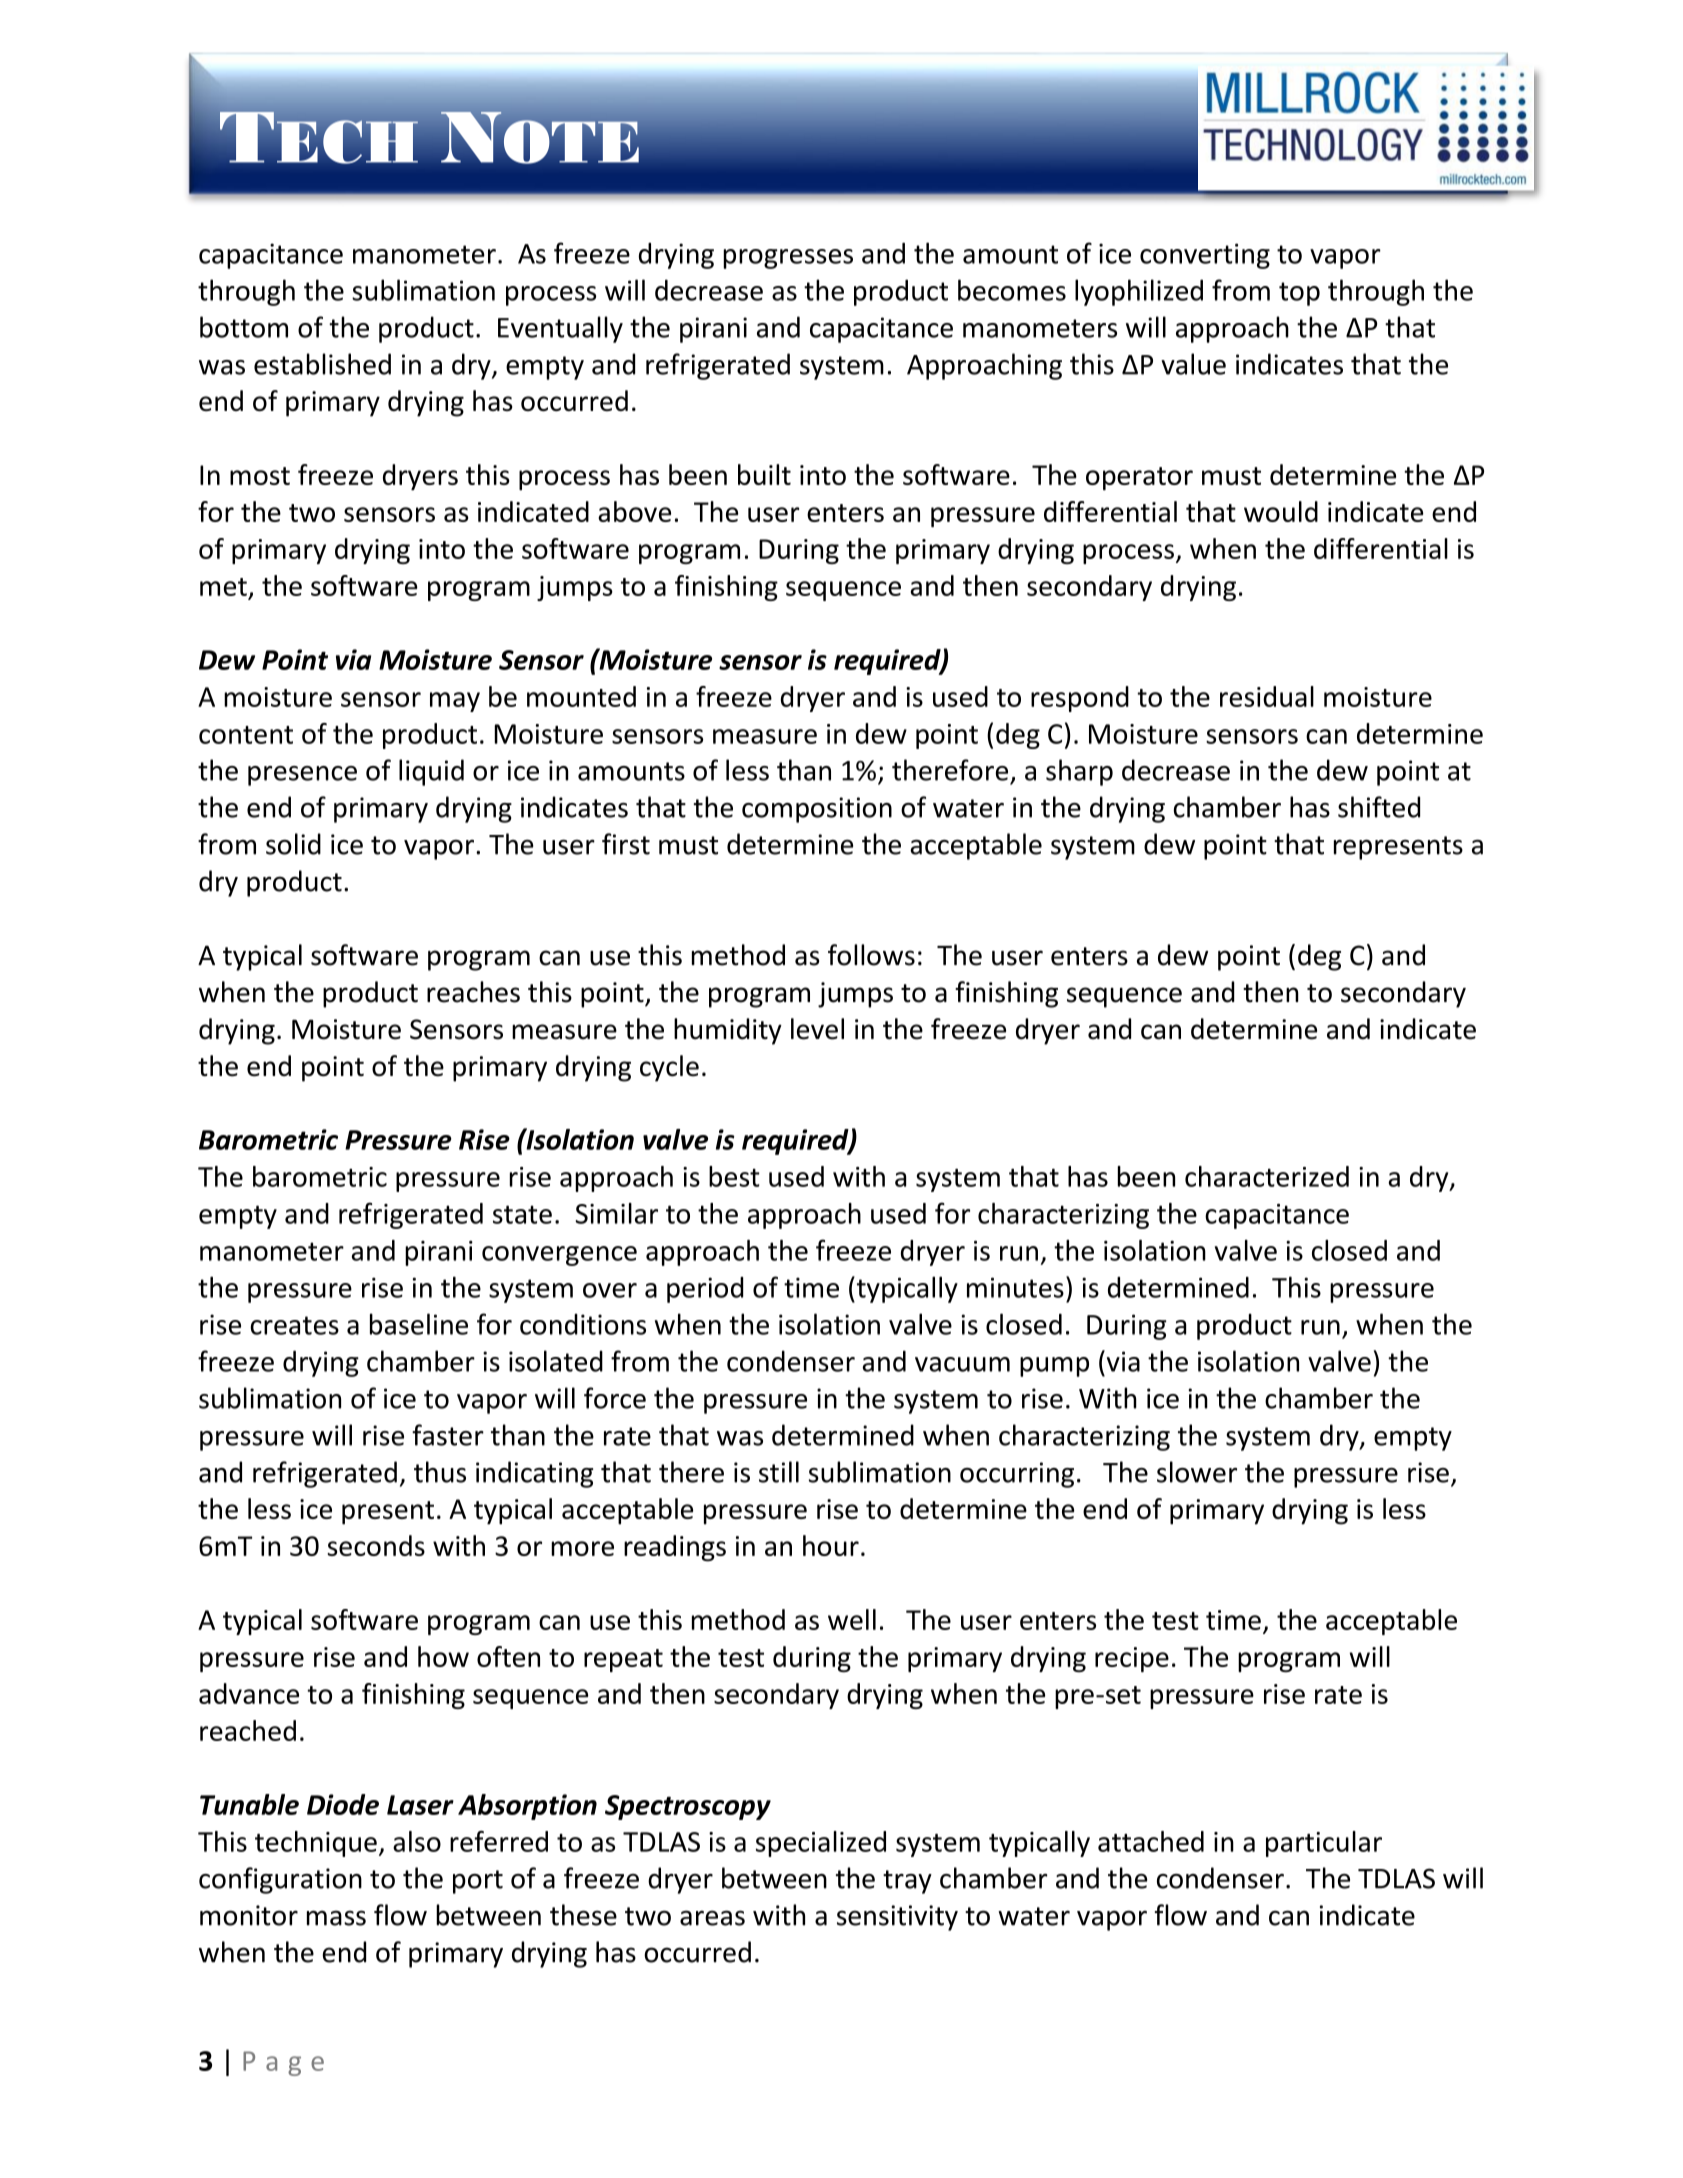 This page has height=2178, width=1683. Describe the element at coordinates (1267, 1176) in the page. I see `characterized` at that location.
